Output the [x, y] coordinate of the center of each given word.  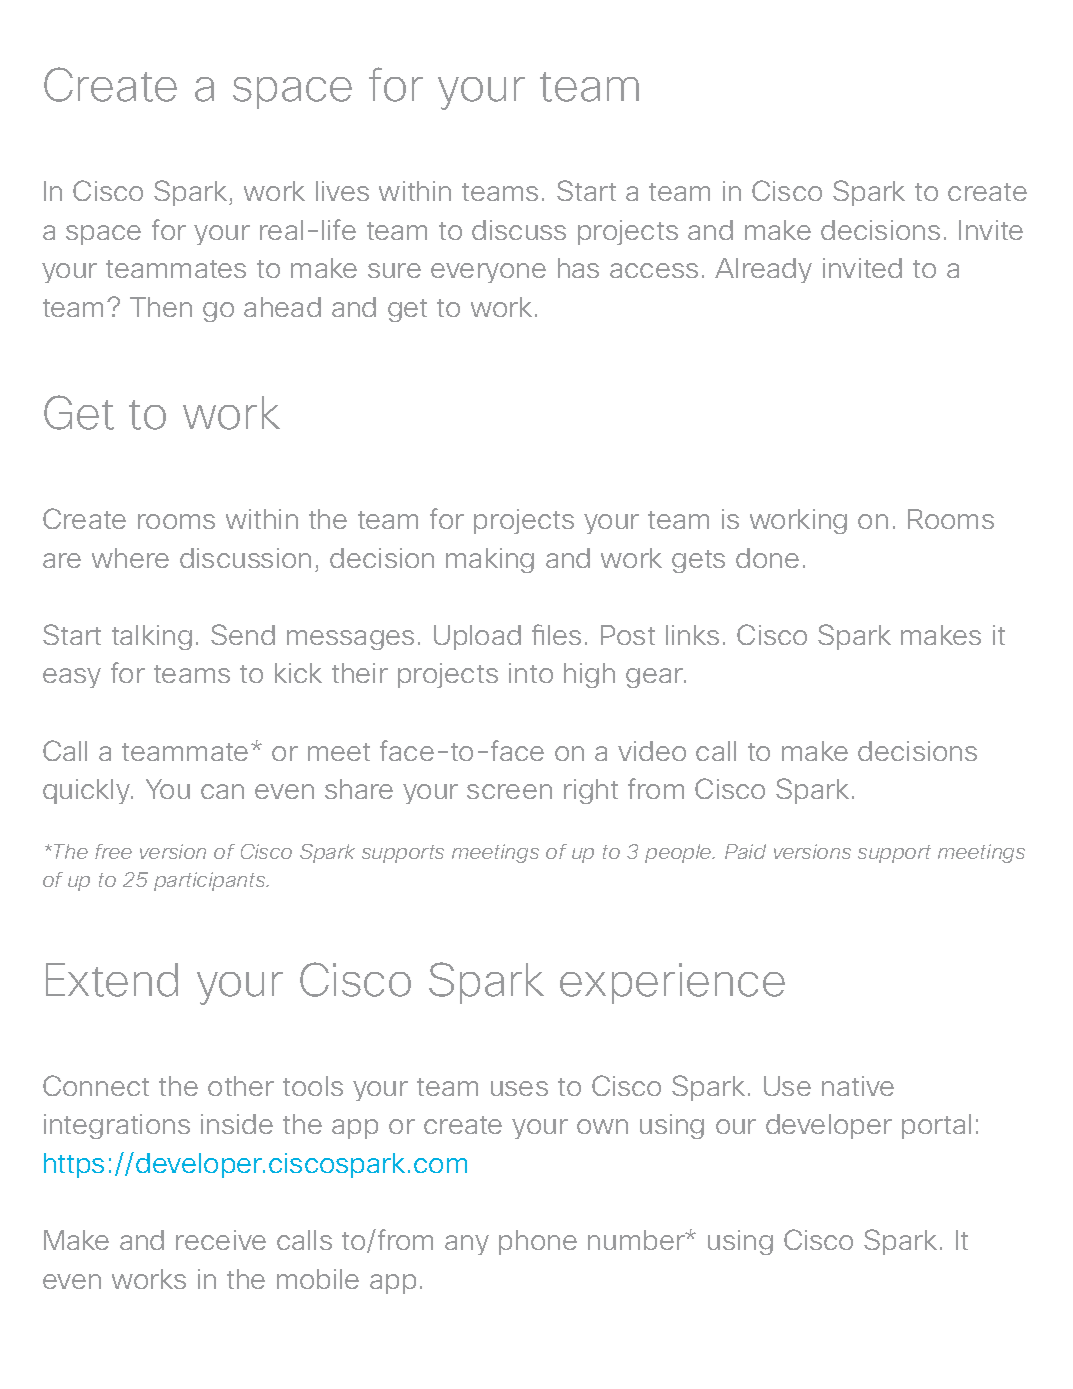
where [130, 558]
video [652, 751]
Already [763, 270]
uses [519, 1088]
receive [221, 1240]
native [858, 1086]
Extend [112, 980]
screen [509, 791]
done [767, 558]
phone [538, 1242]
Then [161, 307]
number [637, 1240]
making [490, 560]
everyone [488, 273]
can [222, 791]
